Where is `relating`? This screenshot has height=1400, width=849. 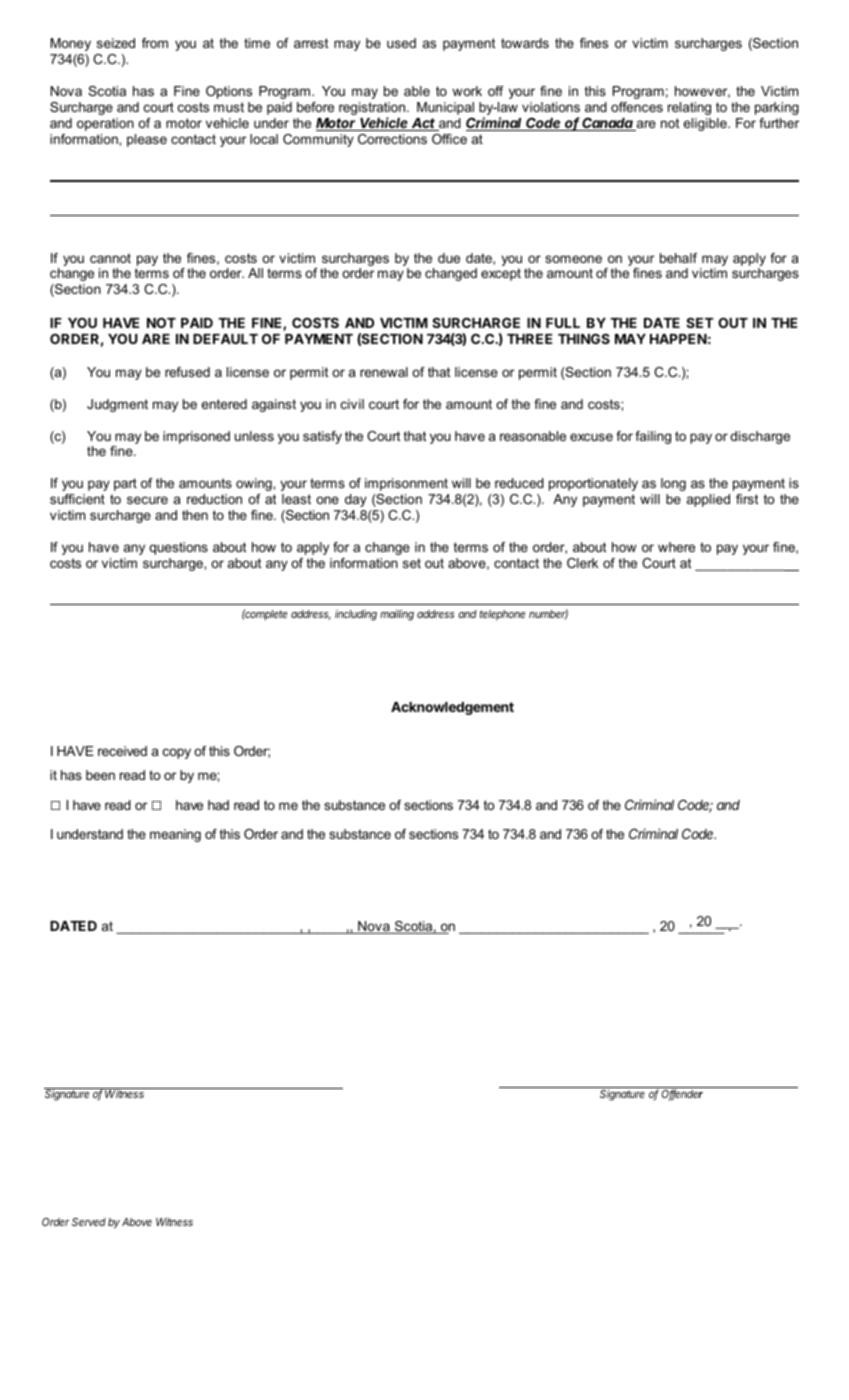
relating is located at coordinates (689, 108).
